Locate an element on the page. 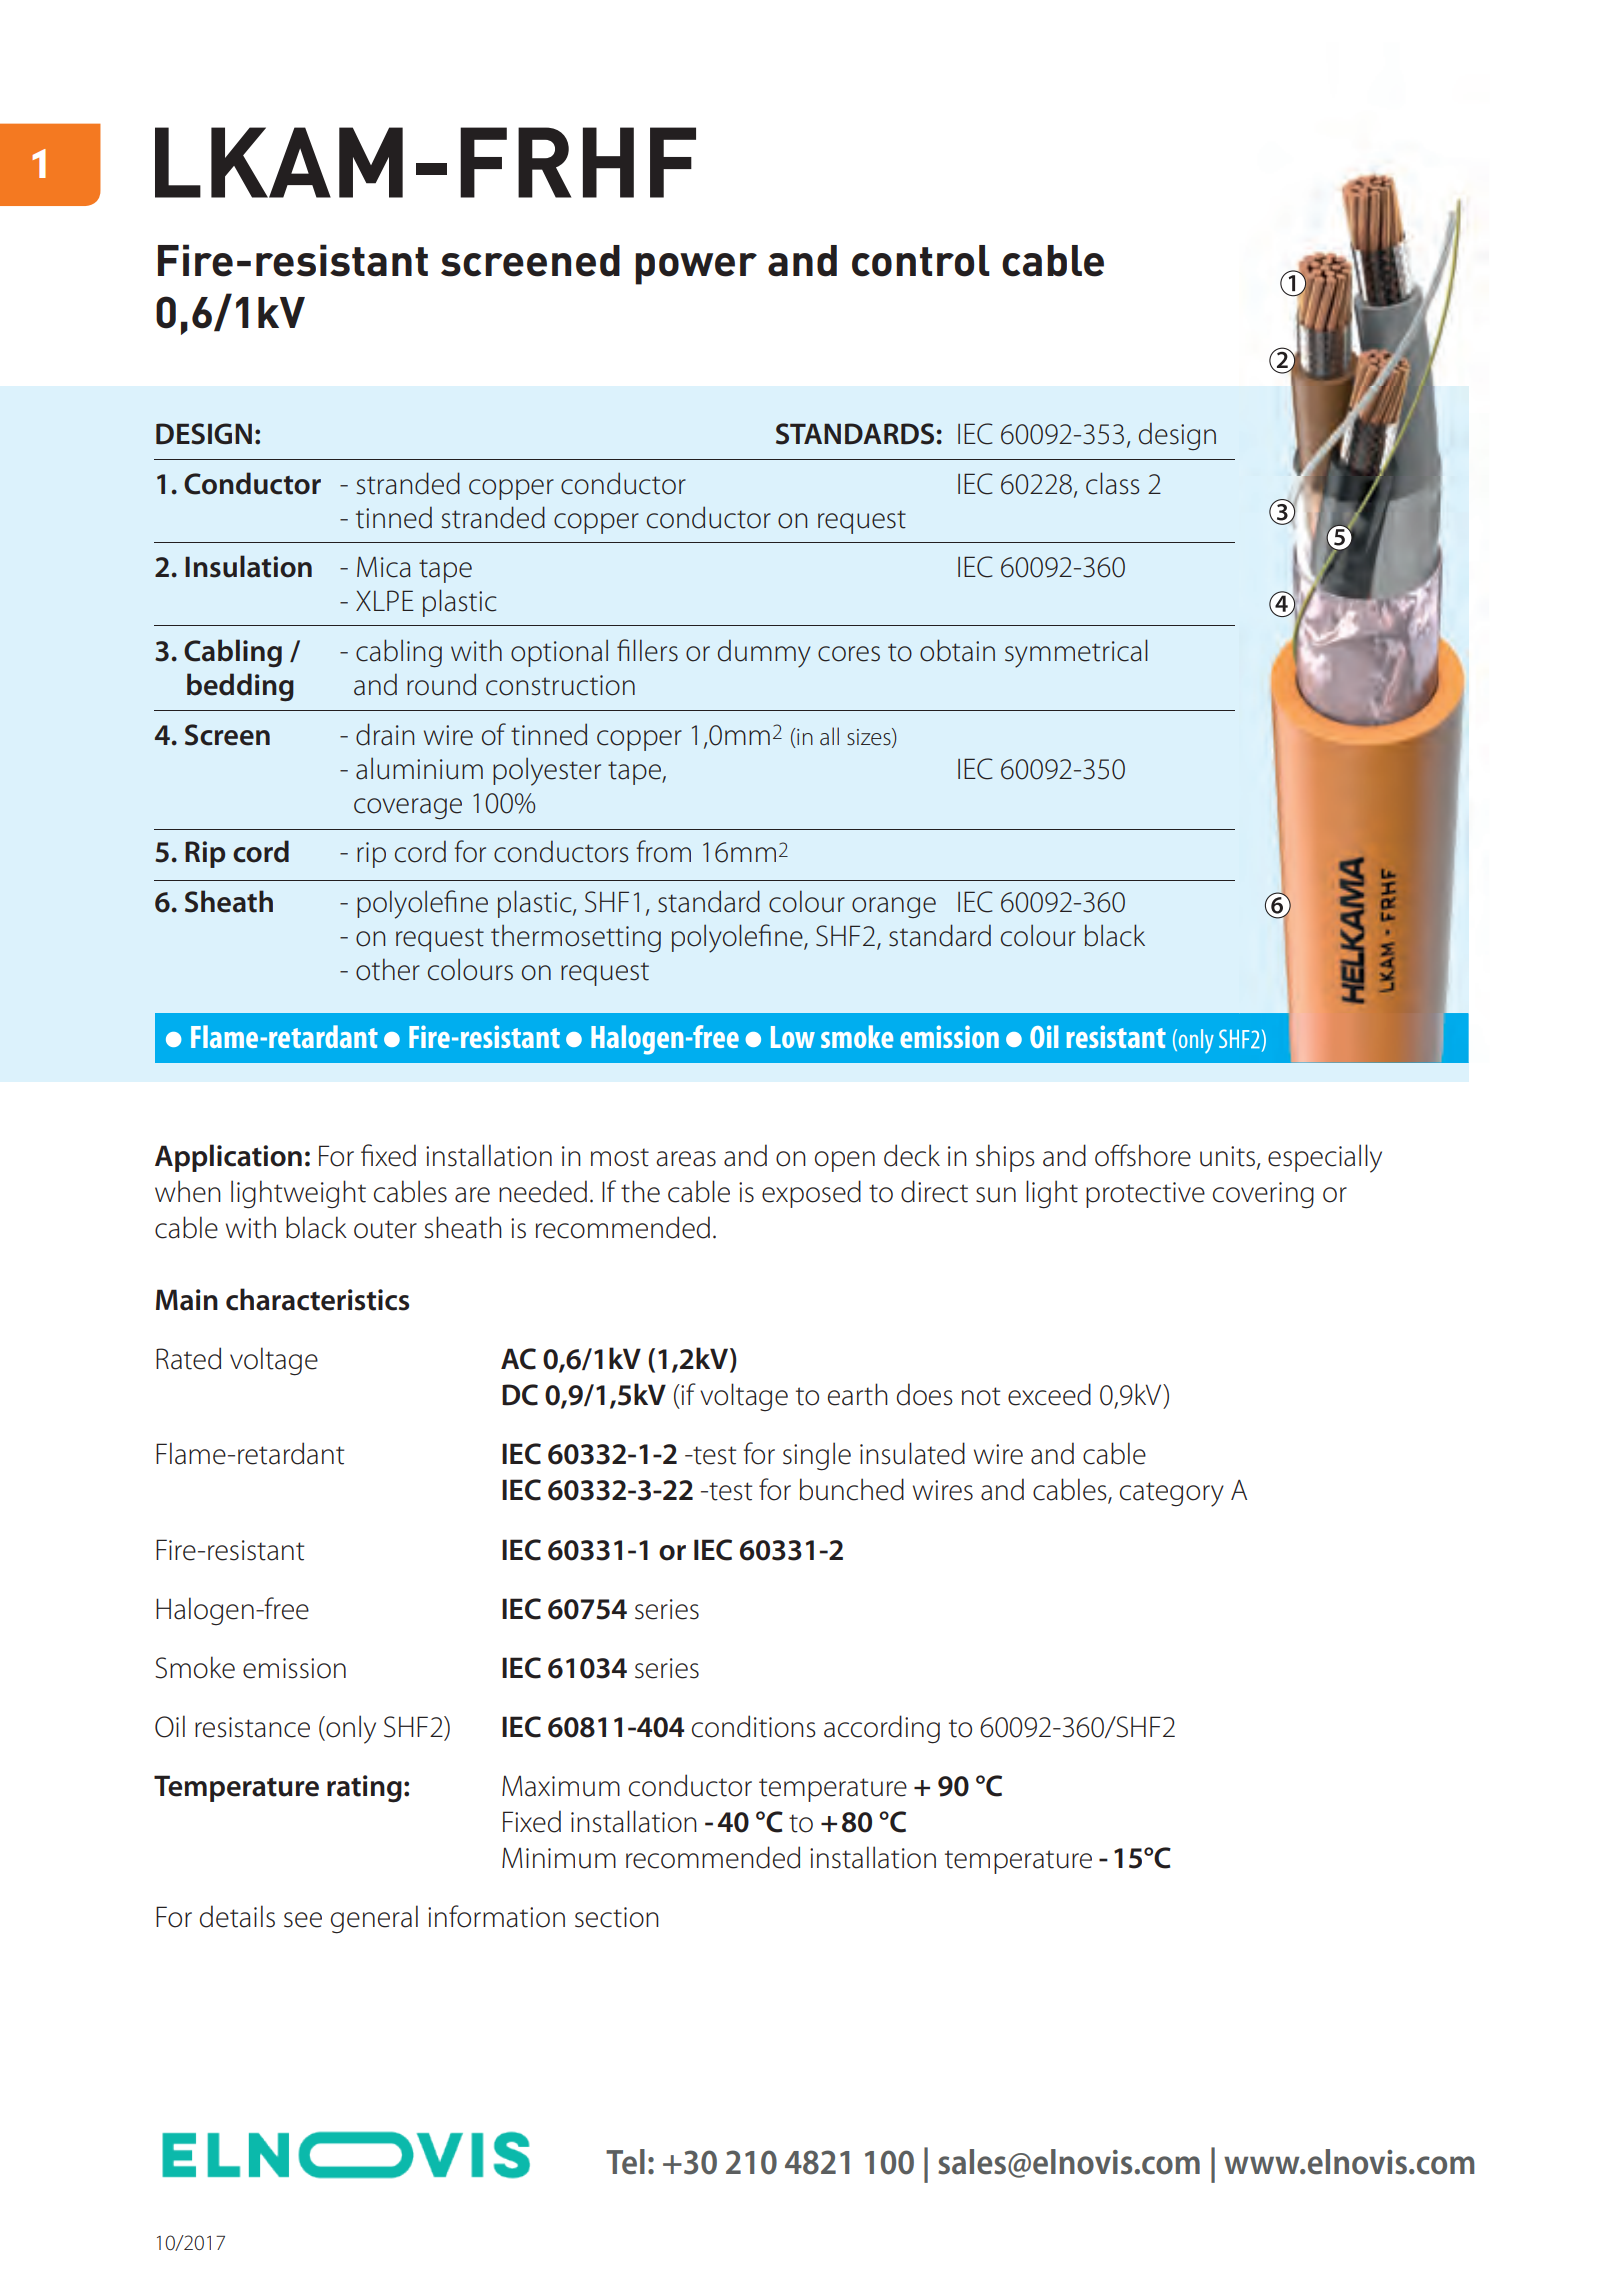 The image size is (1623, 2295). section is located at coordinates (617, 1917).
